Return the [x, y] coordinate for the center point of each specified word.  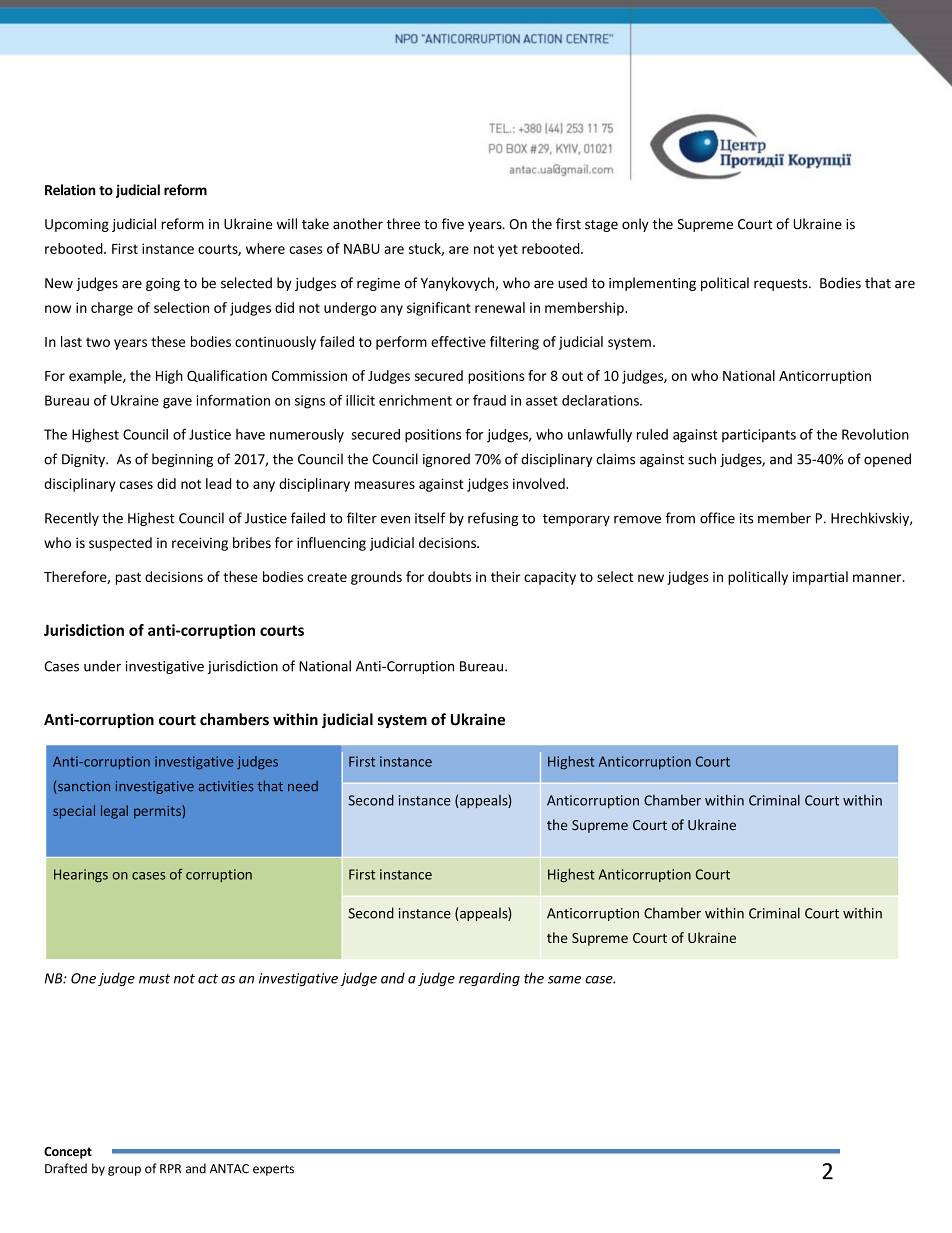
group [124, 1171]
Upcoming [77, 225]
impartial [820, 578]
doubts [449, 576]
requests [782, 285]
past [128, 578]
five [452, 224]
